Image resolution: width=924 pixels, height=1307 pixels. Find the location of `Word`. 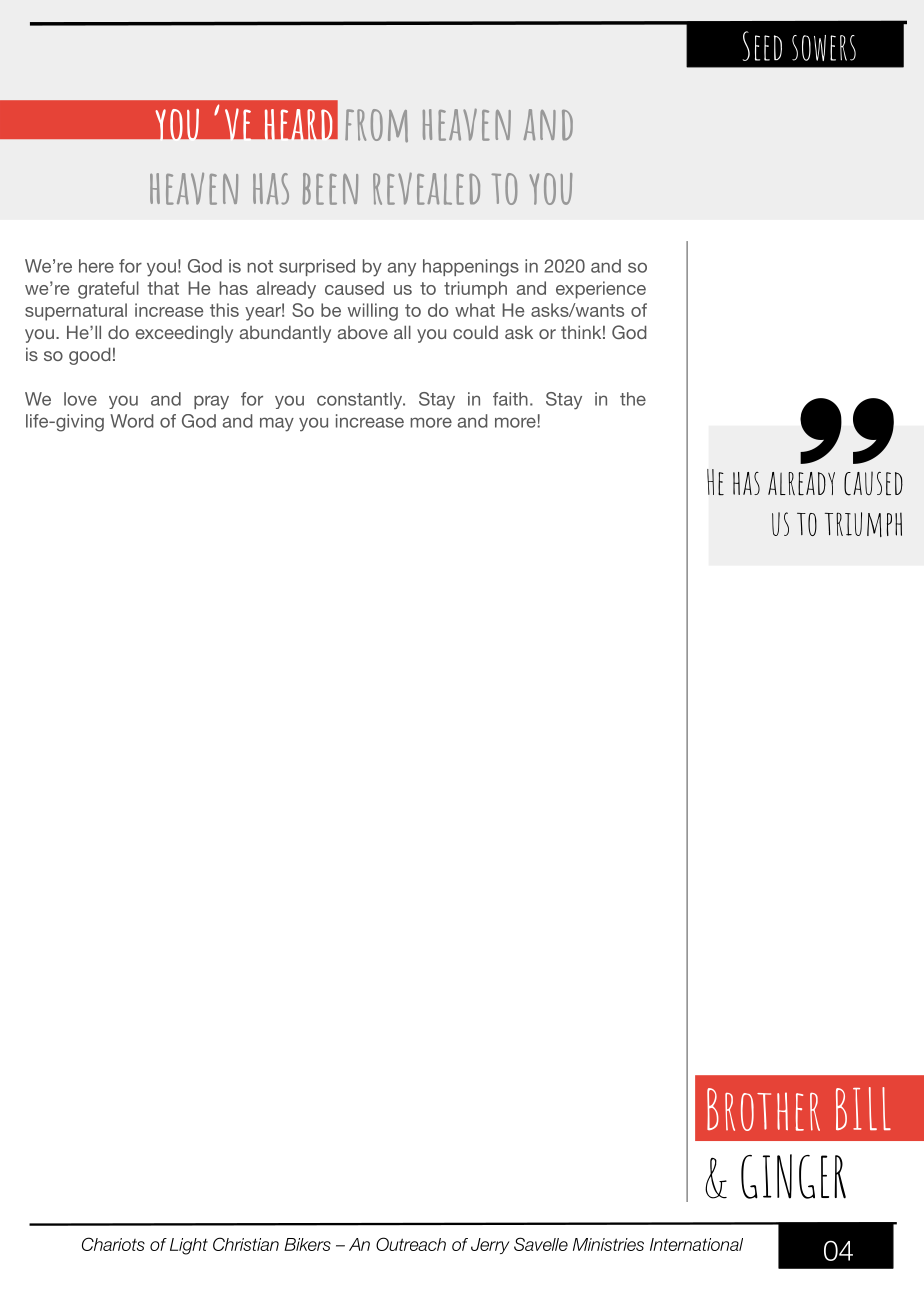

Word is located at coordinates (132, 421).
